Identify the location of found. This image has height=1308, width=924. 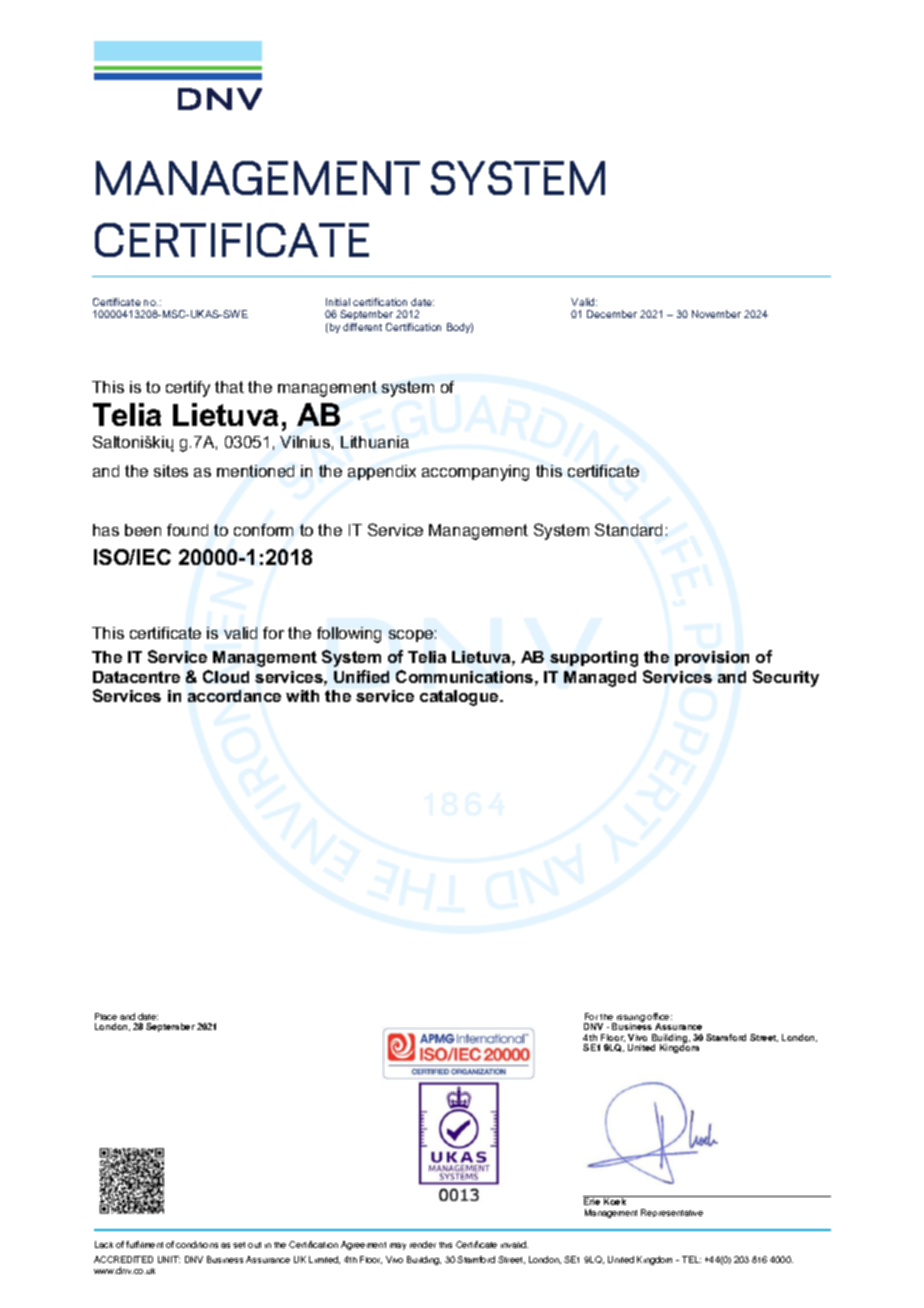
(187, 530).
